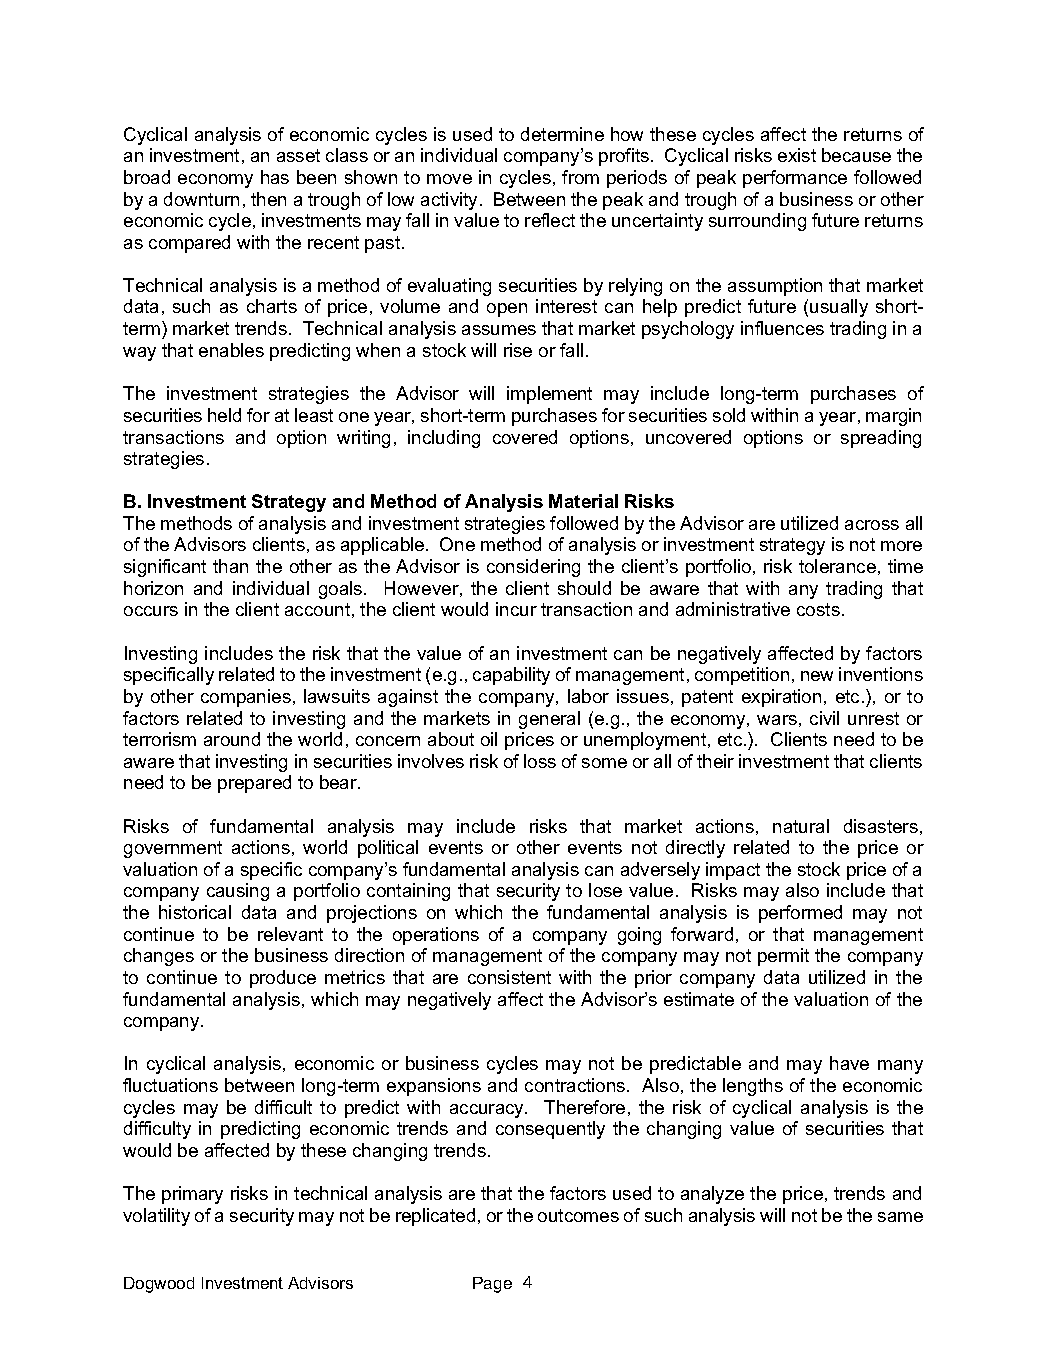 This screenshot has width=1046, height=1354. Describe the element at coordinates (795, 179) in the screenshot. I see `performance` at that location.
